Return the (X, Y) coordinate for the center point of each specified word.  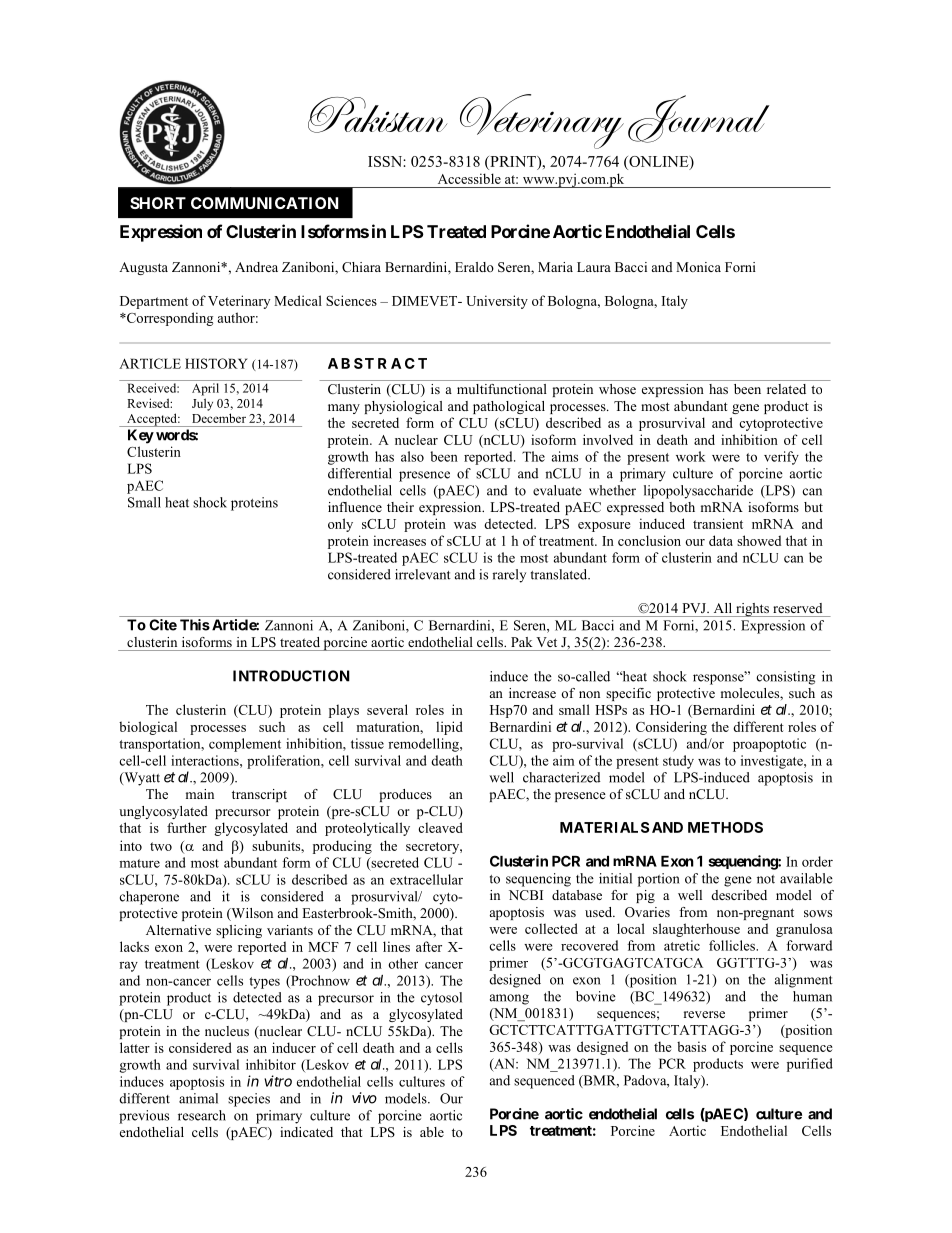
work (691, 456)
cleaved (440, 827)
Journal (699, 119)
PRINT (513, 161)
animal (198, 1098)
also (412, 456)
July (202, 404)
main (200, 794)
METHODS (725, 827)
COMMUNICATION (264, 203)
